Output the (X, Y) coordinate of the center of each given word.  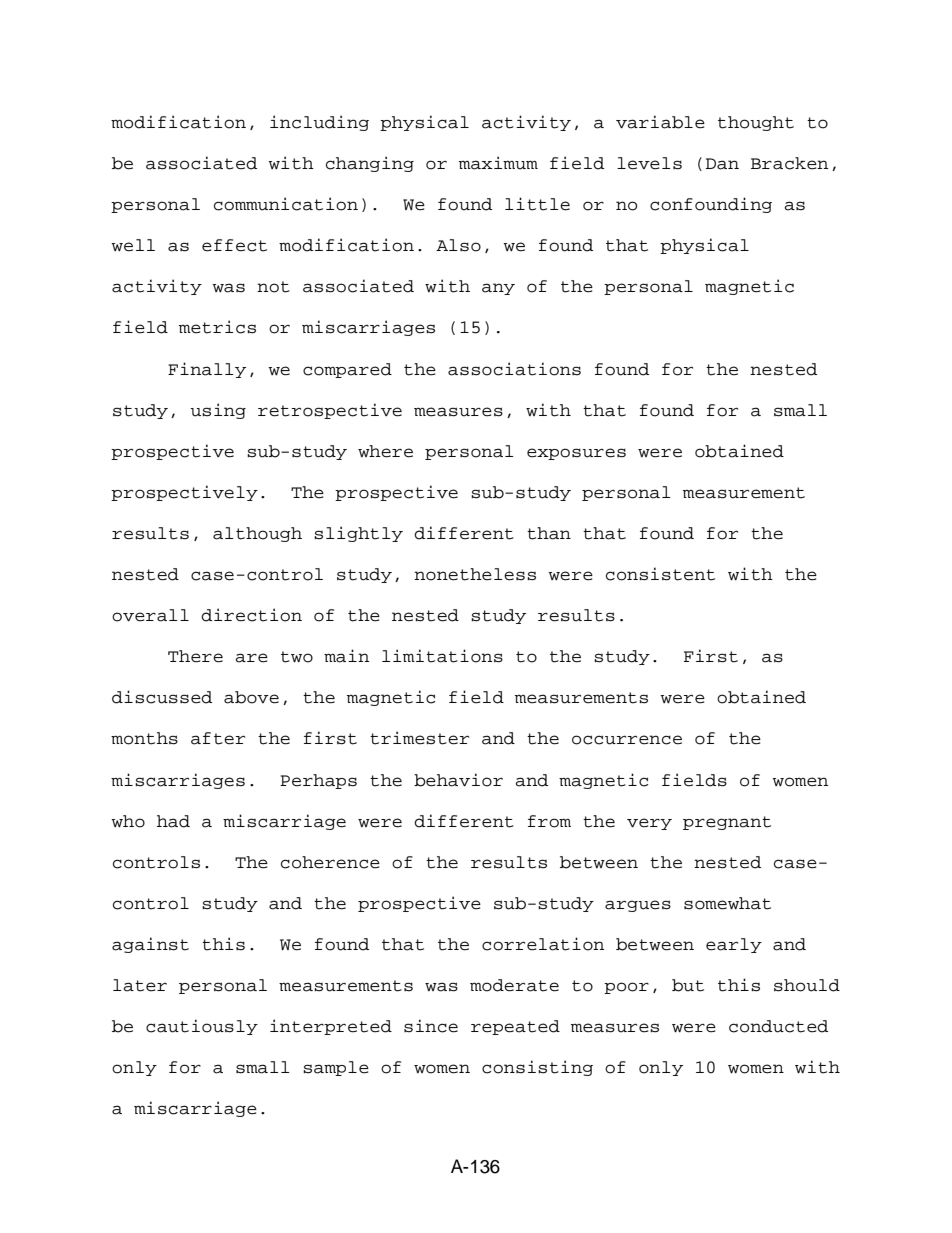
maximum (498, 163)
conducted (778, 1026)
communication (286, 204)
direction (251, 615)
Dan (722, 164)
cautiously (202, 1027)
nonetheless (475, 574)
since (431, 1026)
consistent (660, 574)
